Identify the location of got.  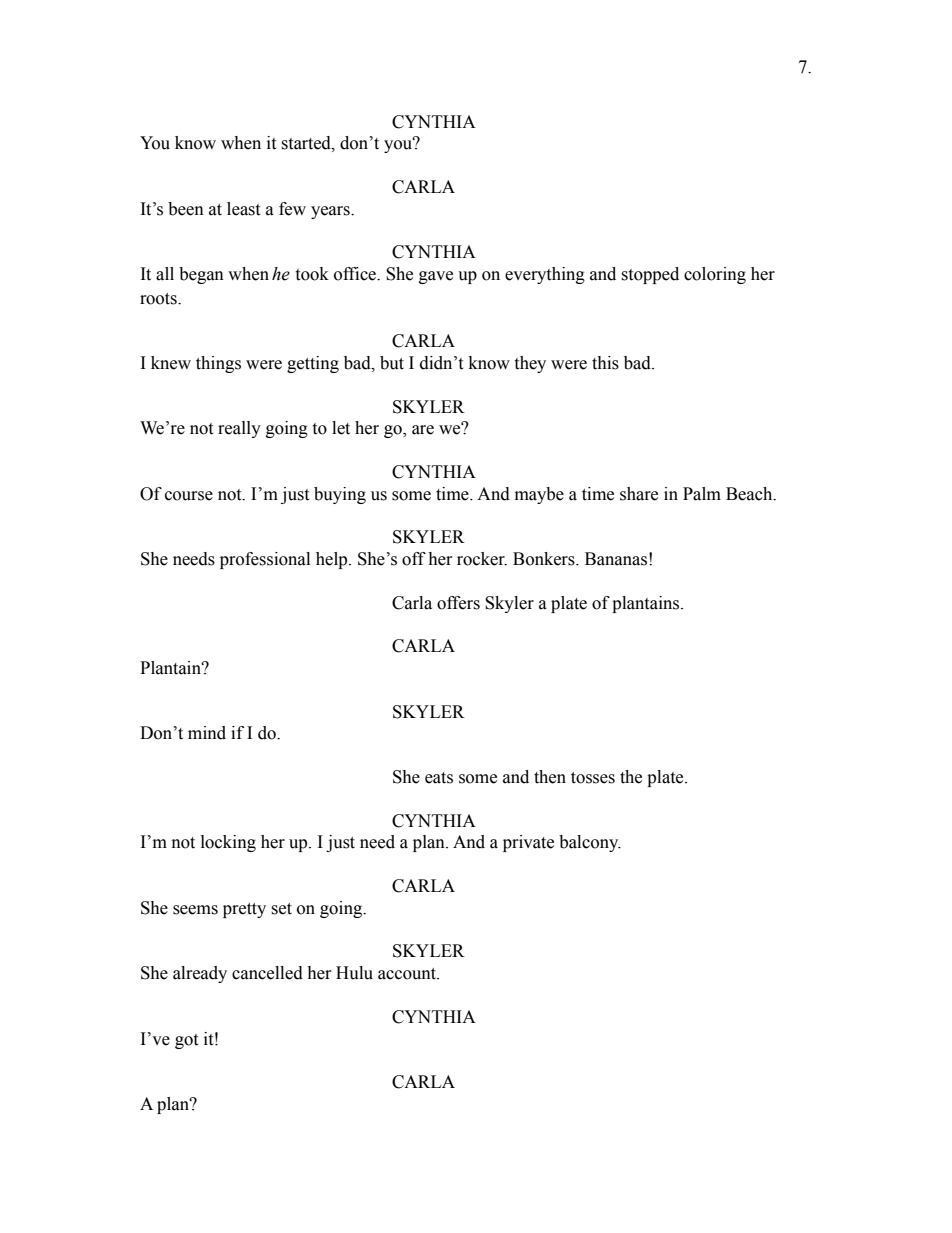
(186, 1041).
